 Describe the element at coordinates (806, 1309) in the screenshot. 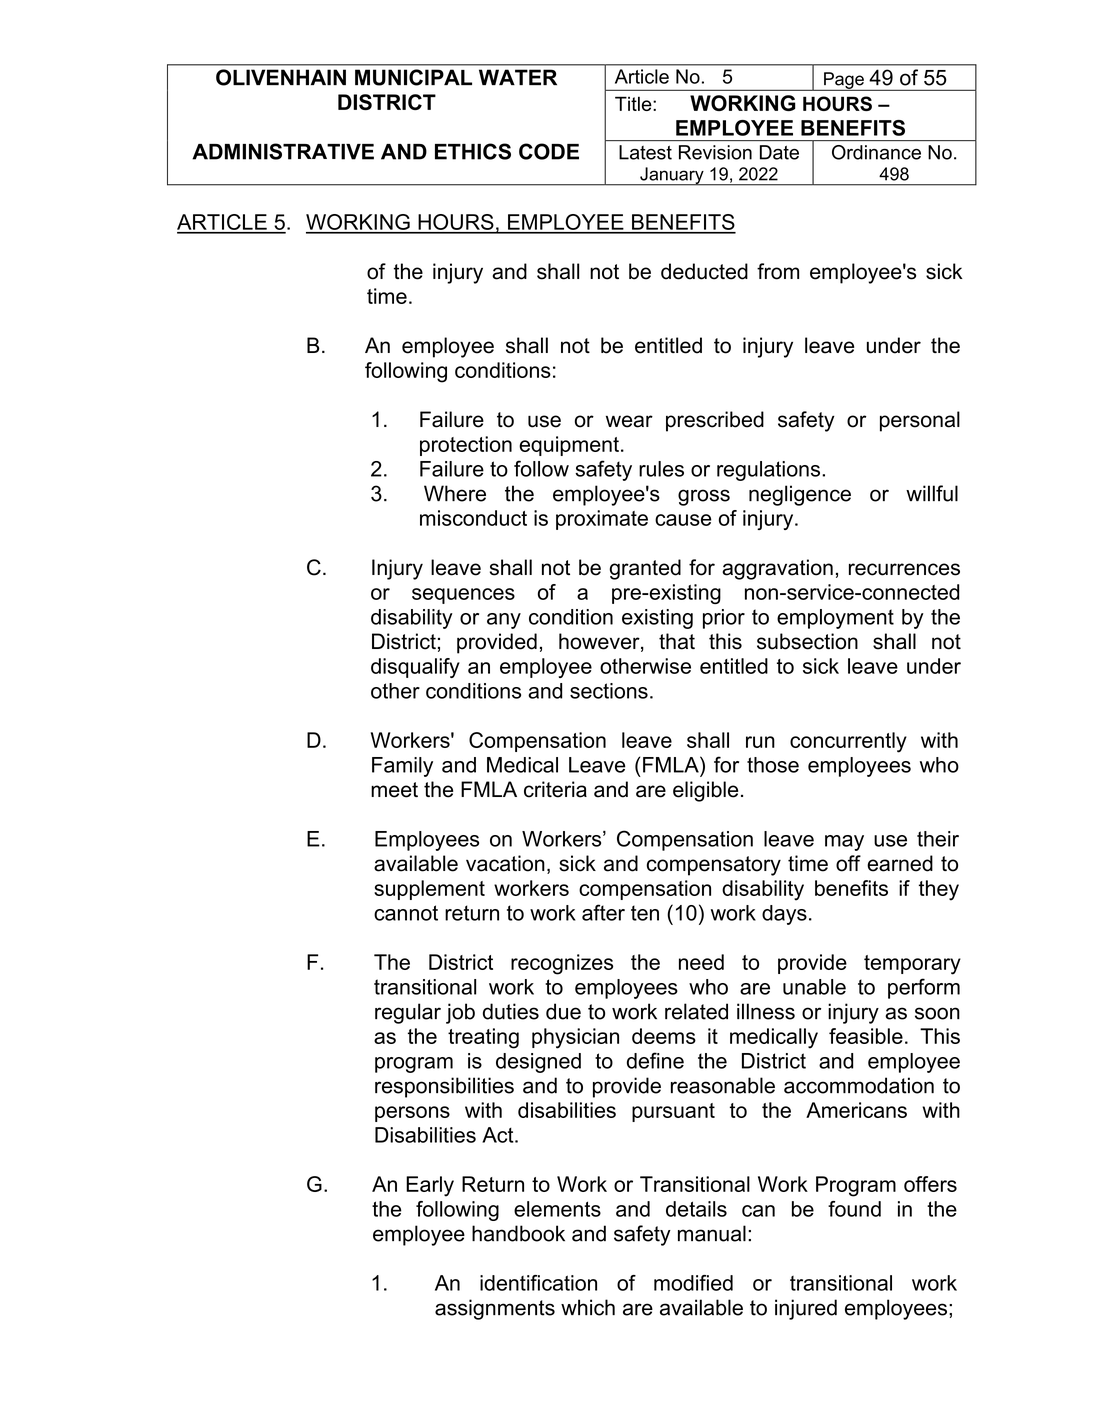

I see `injured` at that location.
